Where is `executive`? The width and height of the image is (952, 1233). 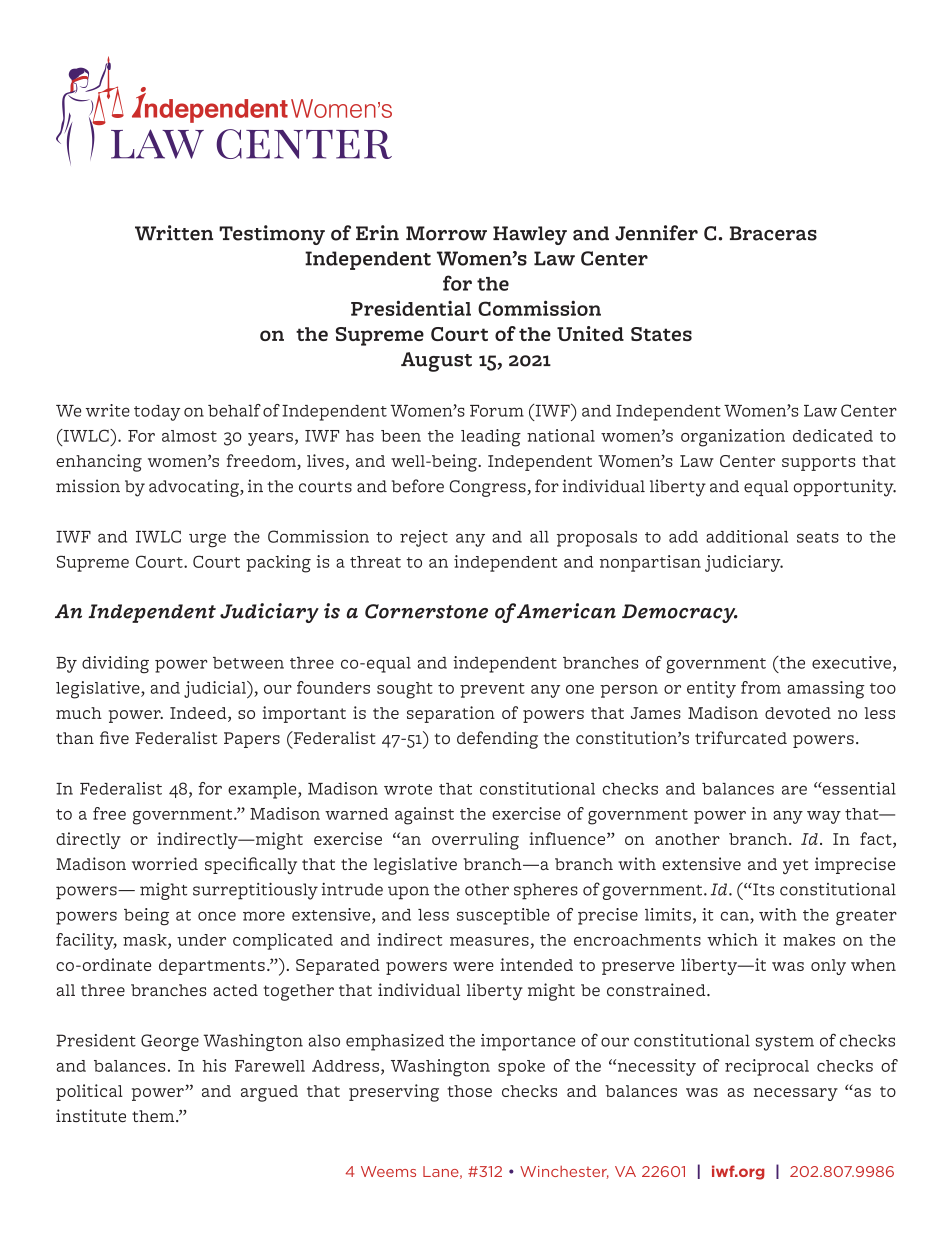
executive is located at coordinates (851, 662).
